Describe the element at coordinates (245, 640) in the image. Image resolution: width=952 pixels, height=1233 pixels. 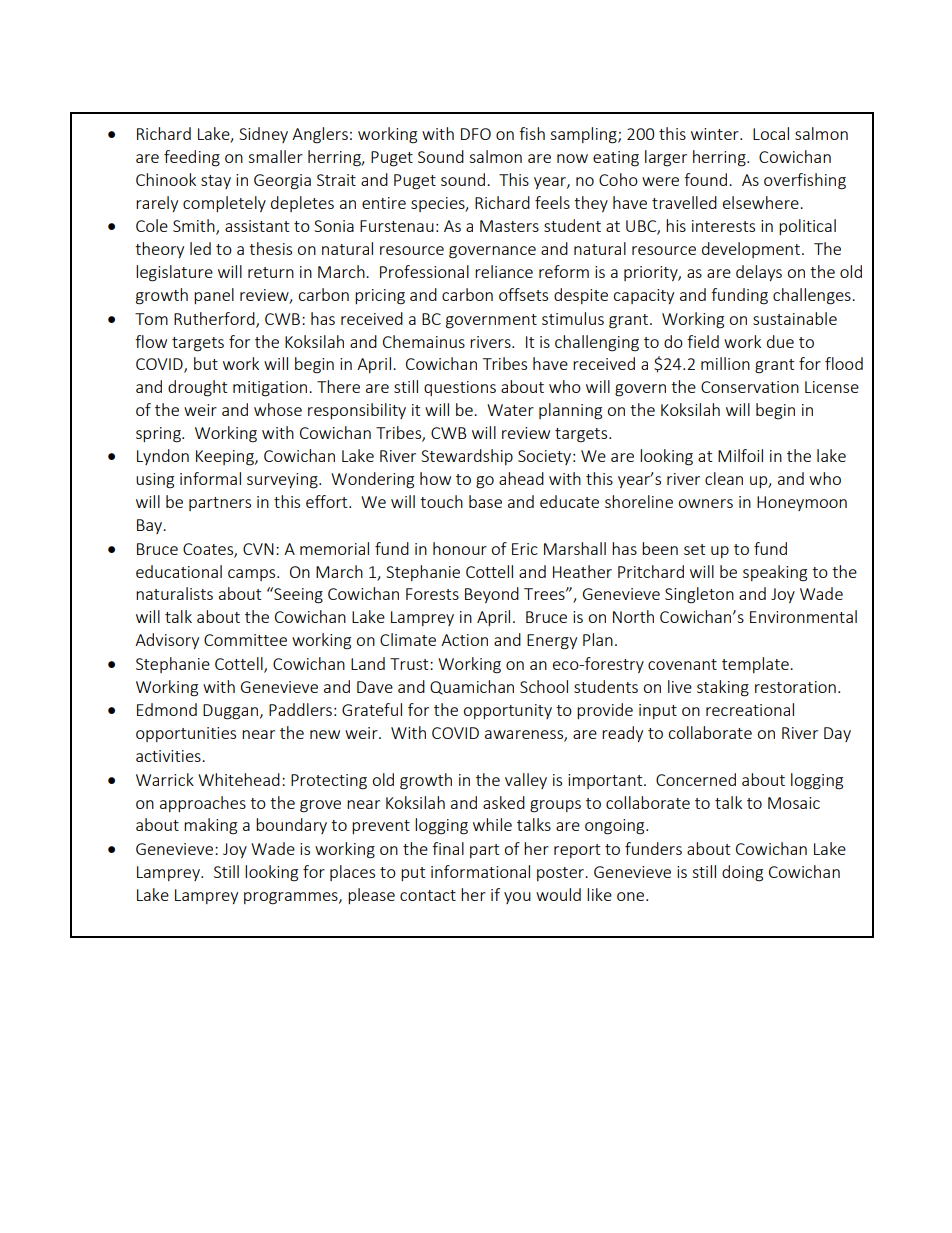
I see `Committee` at that location.
